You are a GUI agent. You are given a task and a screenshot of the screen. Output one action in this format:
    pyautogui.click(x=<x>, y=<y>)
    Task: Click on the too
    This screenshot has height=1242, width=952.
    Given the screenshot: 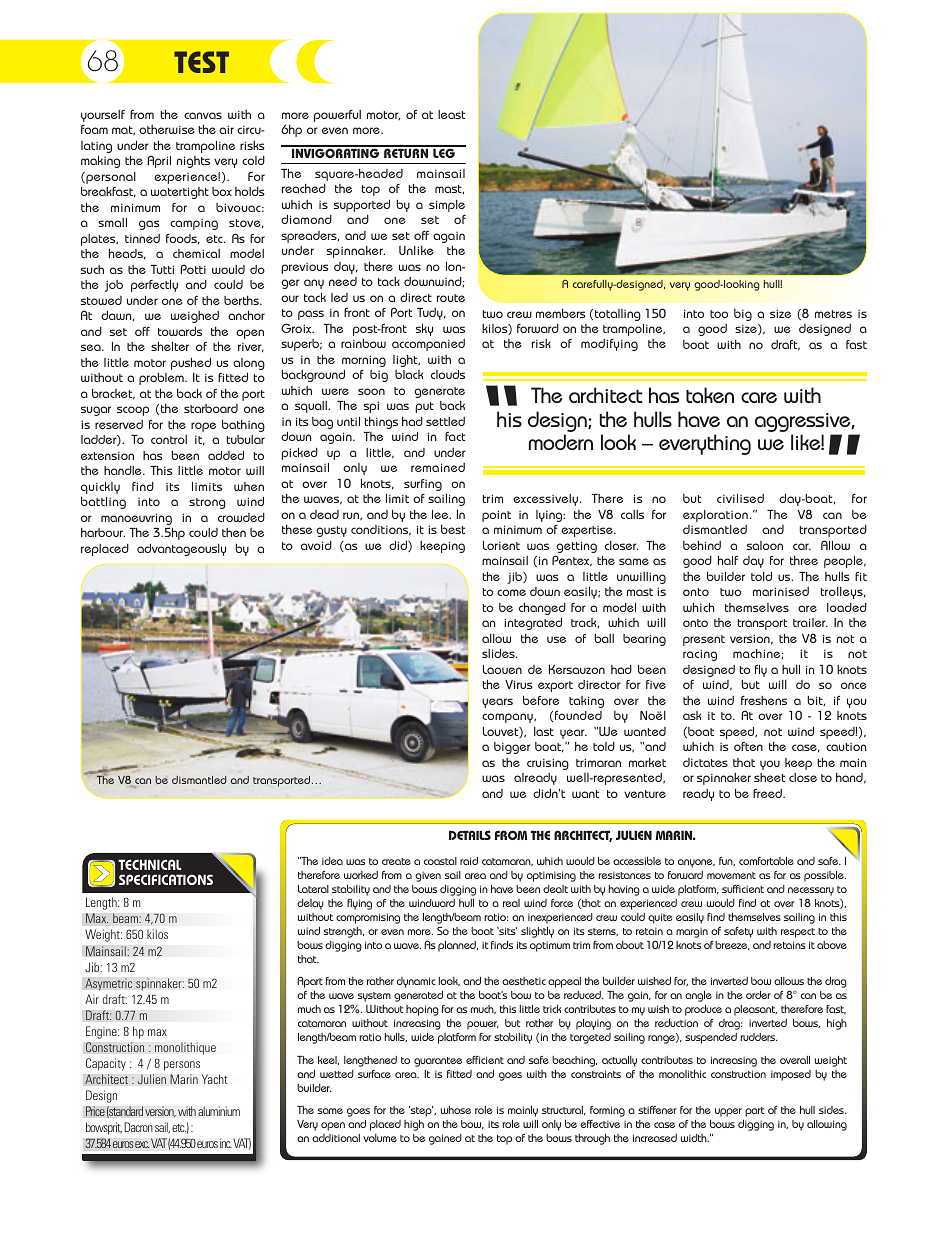 What is the action you would take?
    pyautogui.click(x=719, y=314)
